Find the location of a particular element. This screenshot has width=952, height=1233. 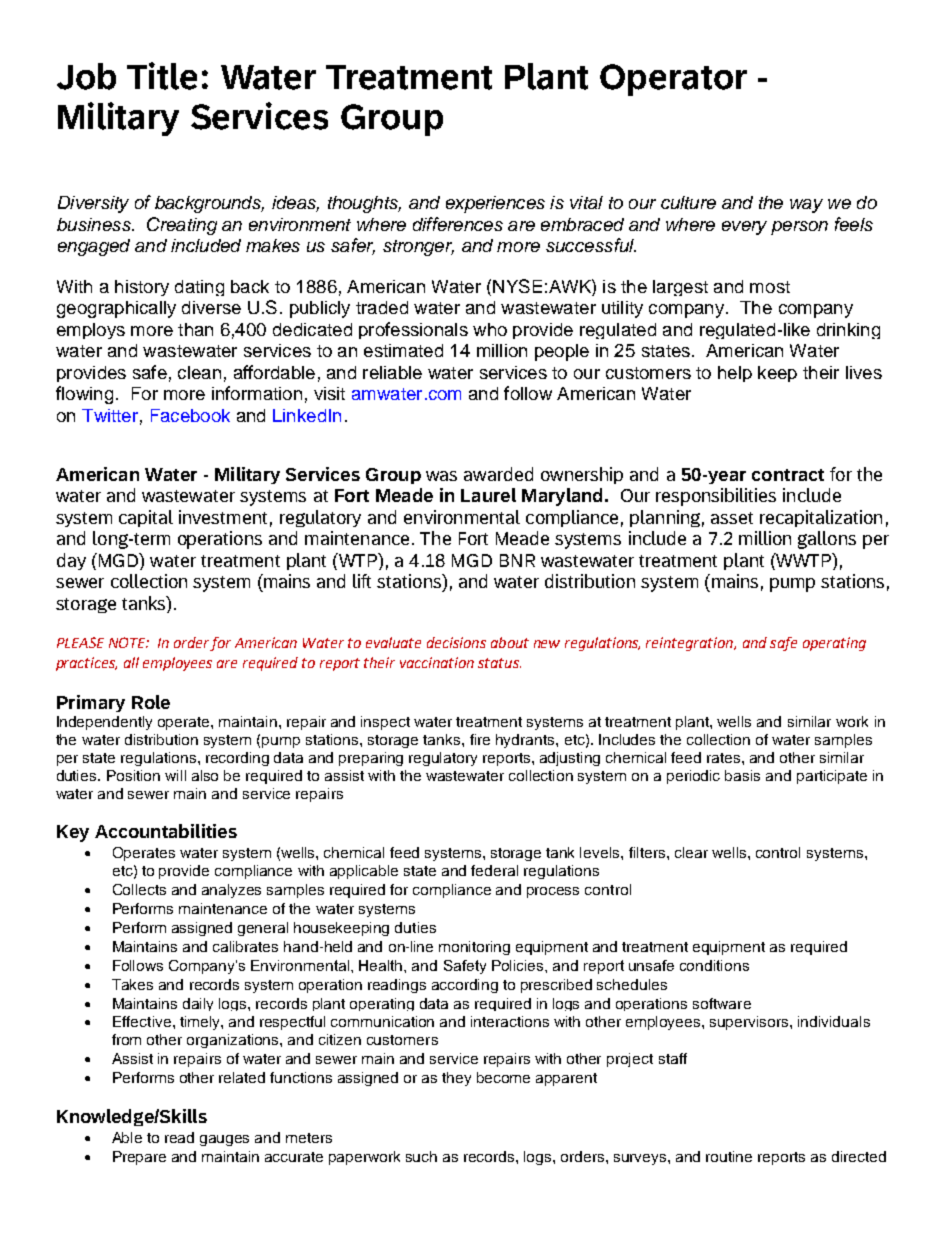

basis is located at coordinates (742, 775).
